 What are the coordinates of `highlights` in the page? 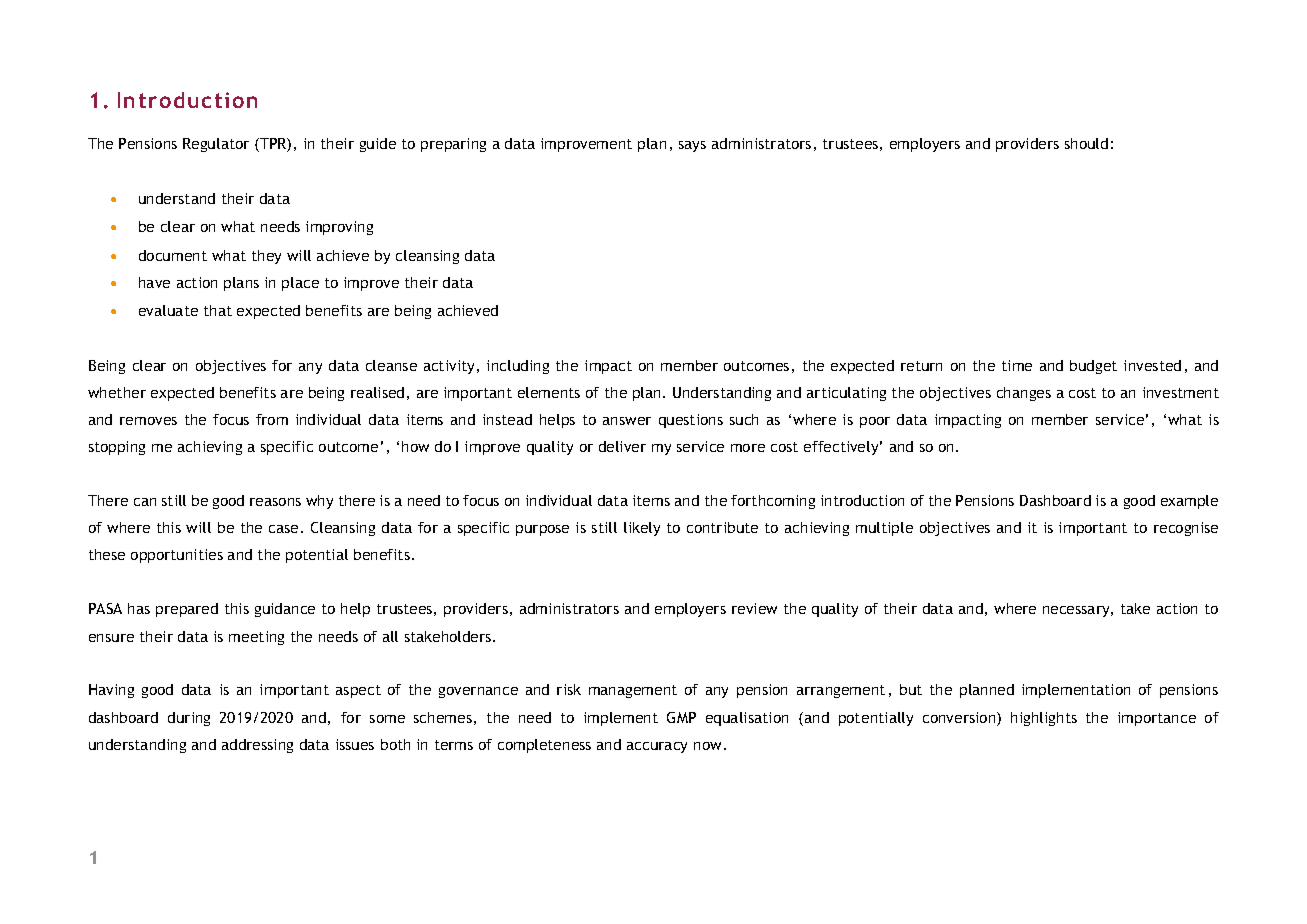 It's located at (1044, 719).
